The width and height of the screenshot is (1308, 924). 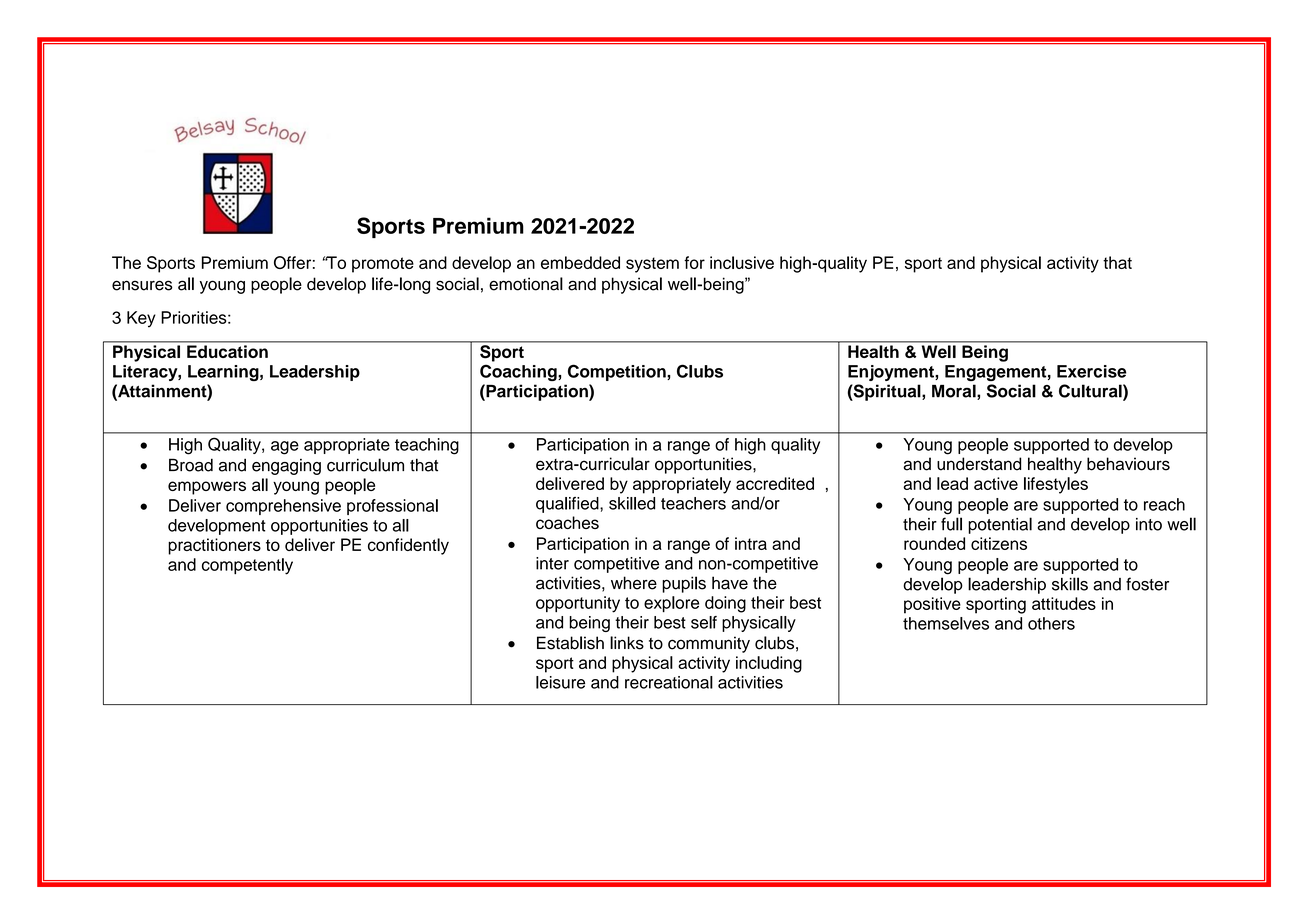 What do you see at coordinates (560, 682) in the screenshot?
I see `leisure` at bounding box center [560, 682].
